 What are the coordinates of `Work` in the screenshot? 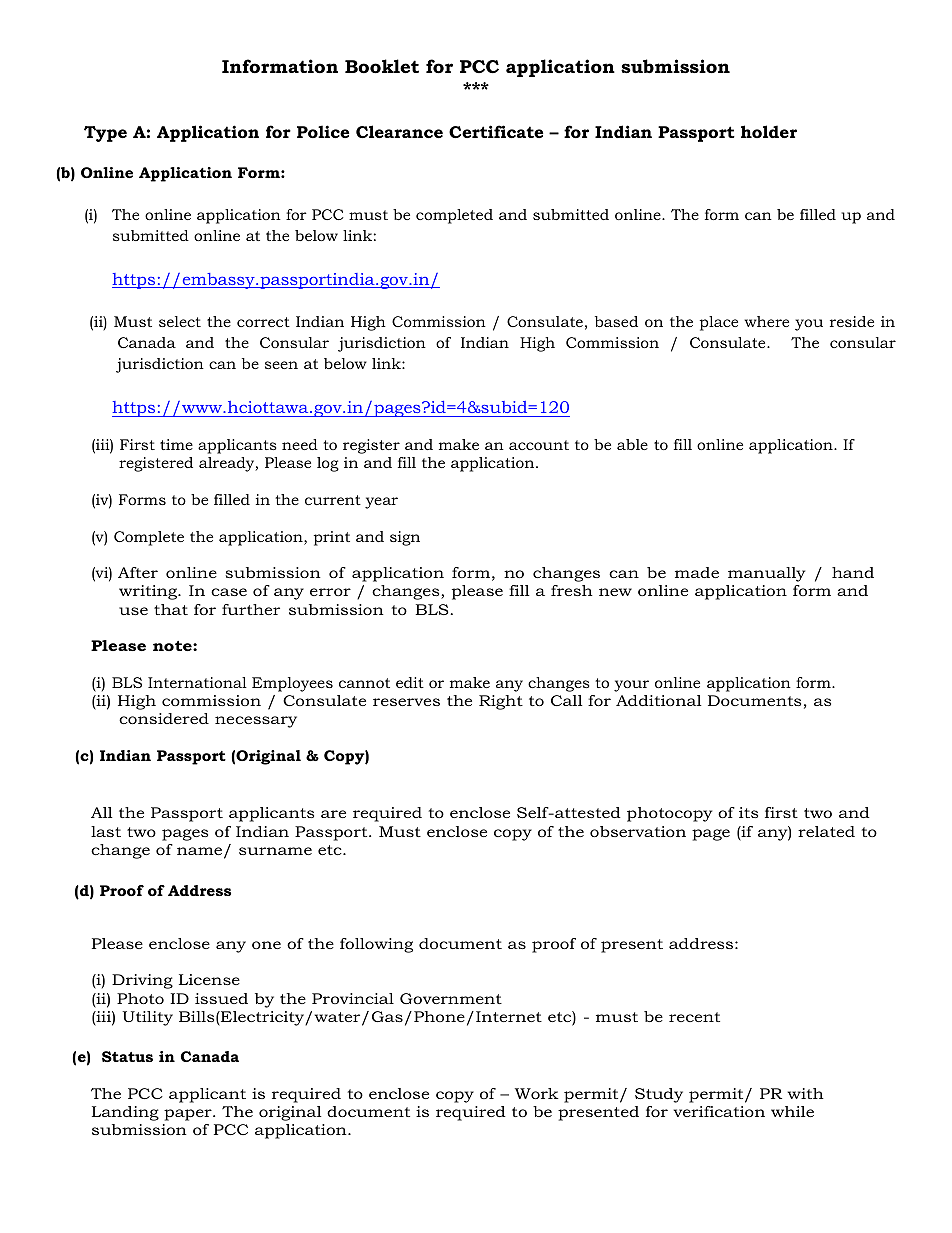 It's located at (537, 1093).
